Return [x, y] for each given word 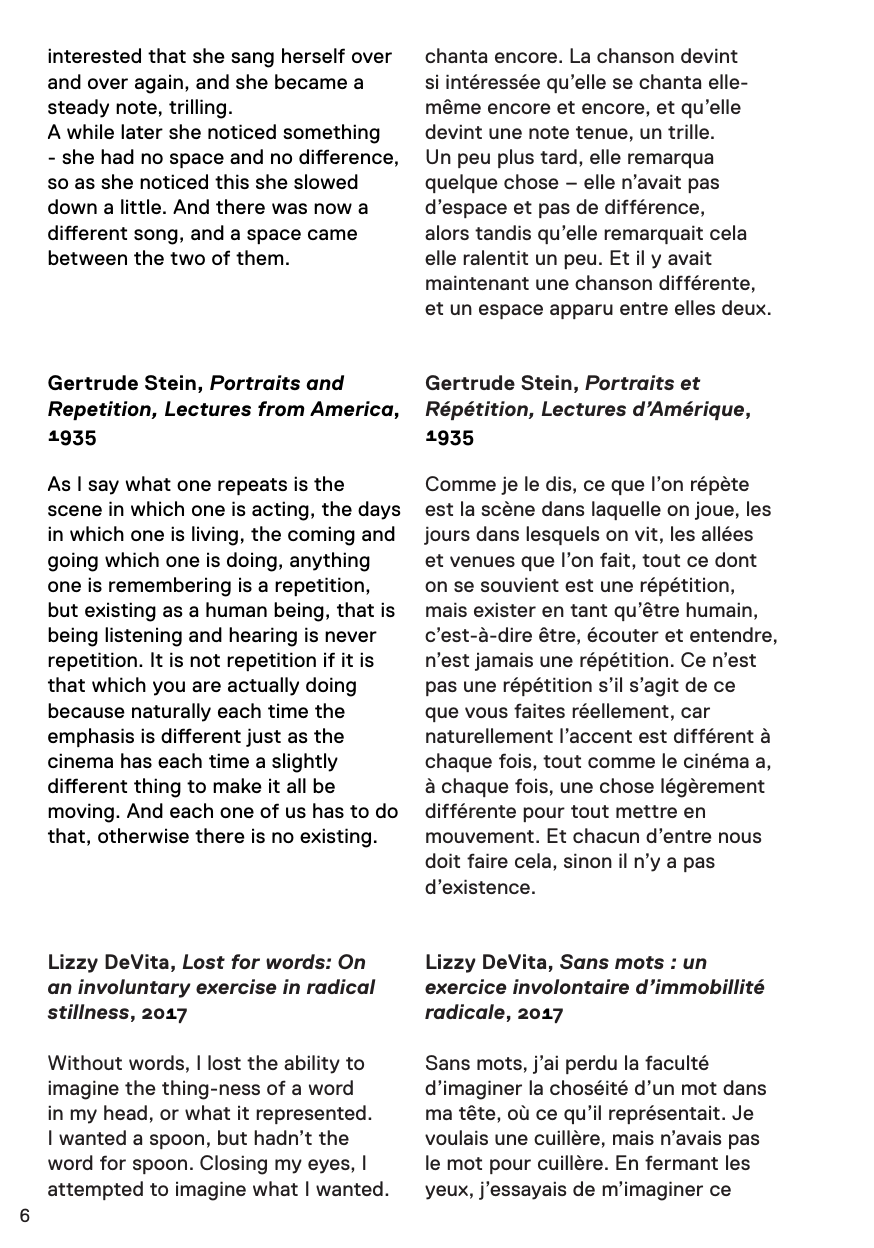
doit [442, 860]
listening [143, 637]
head [125, 1112]
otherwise [143, 835]
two [187, 258]
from [281, 409]
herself [313, 55]
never [351, 636]
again [159, 84]
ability [312, 1064]
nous [740, 837]
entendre [731, 634]
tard [558, 156]
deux [744, 307]
